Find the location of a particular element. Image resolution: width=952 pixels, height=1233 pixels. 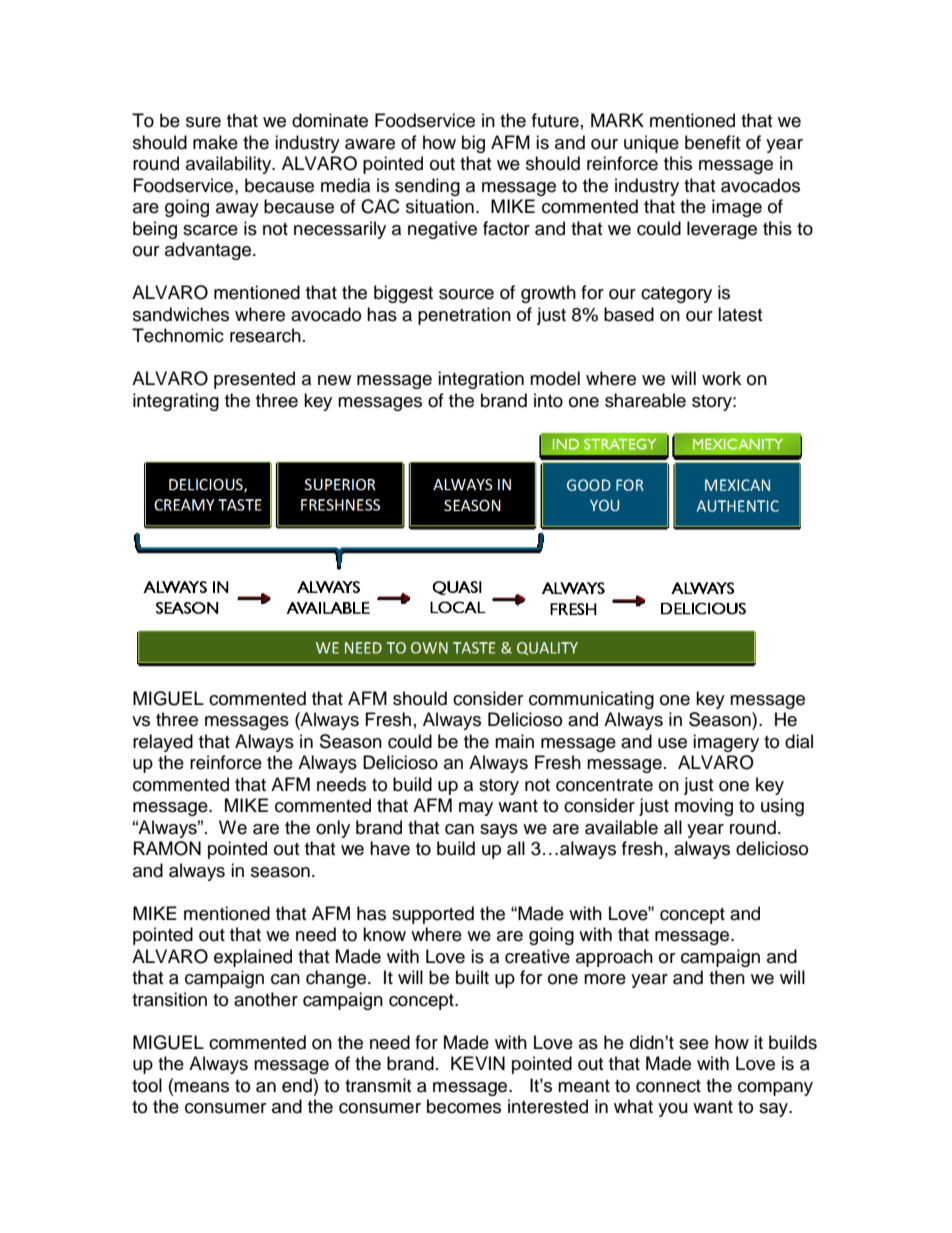

KEVIN is located at coordinates (478, 1063).
